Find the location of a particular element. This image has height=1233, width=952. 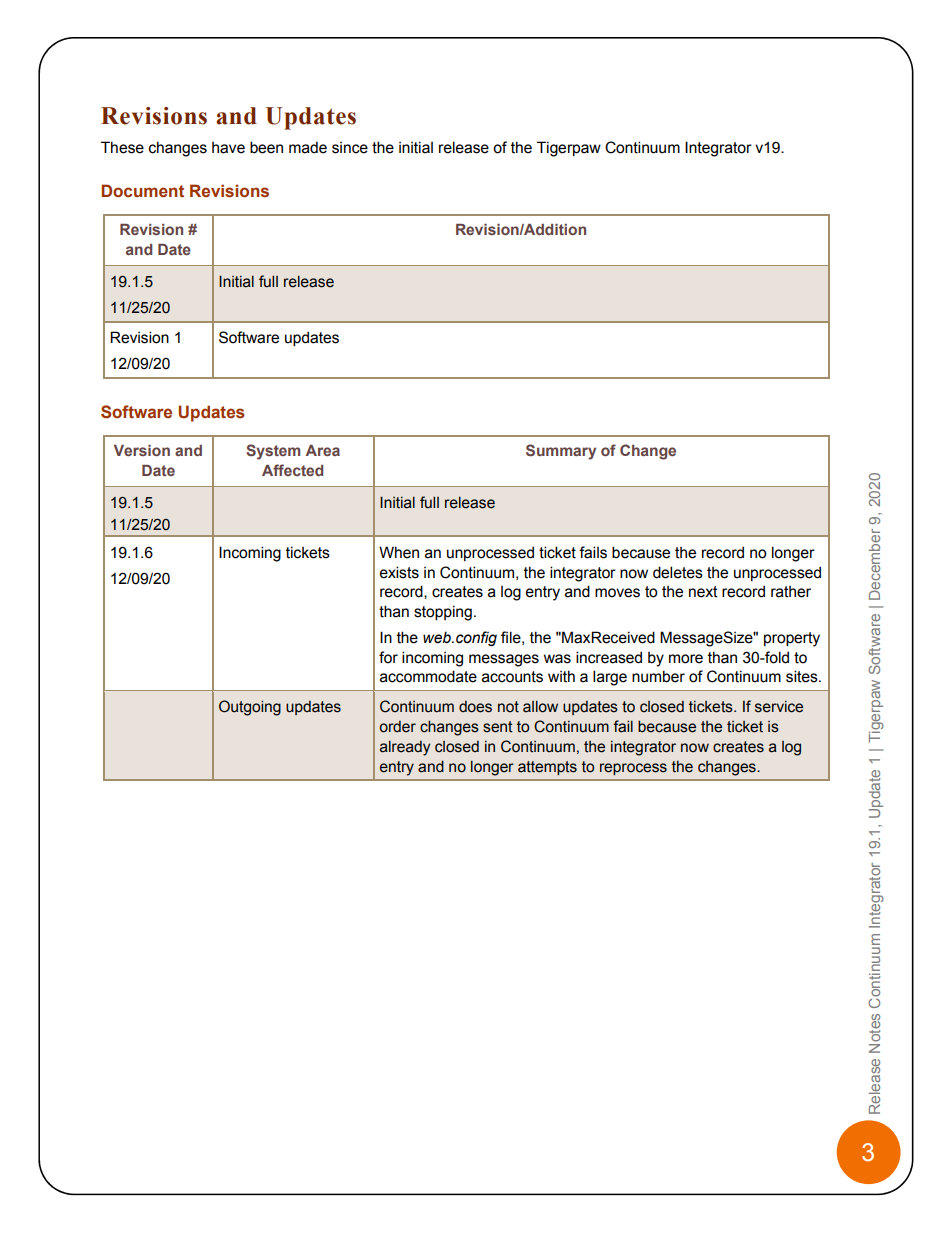

Change is located at coordinates (648, 452).
